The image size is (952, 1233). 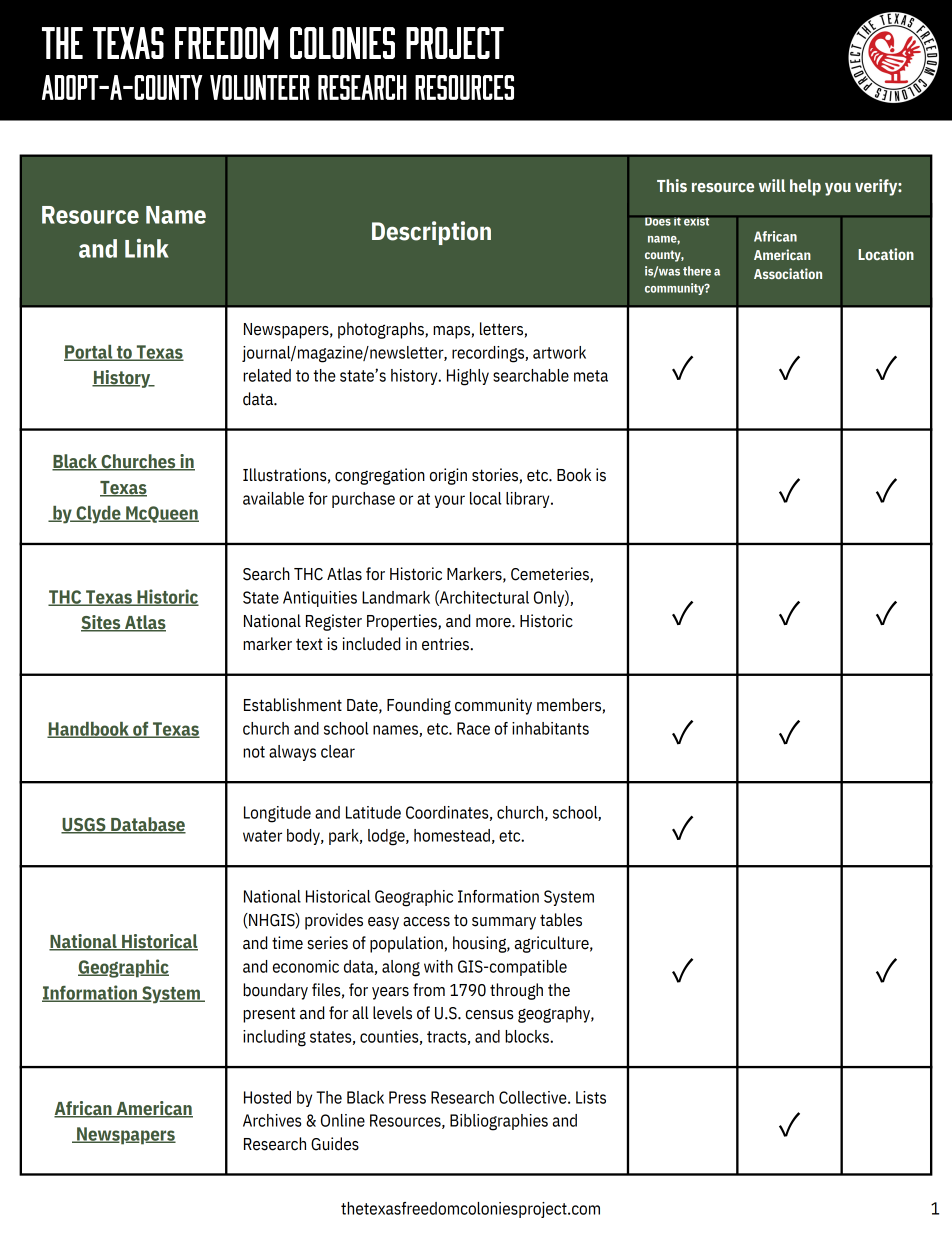 What do you see at coordinates (267, 1097) in the screenshot?
I see `Hosted` at bounding box center [267, 1097].
